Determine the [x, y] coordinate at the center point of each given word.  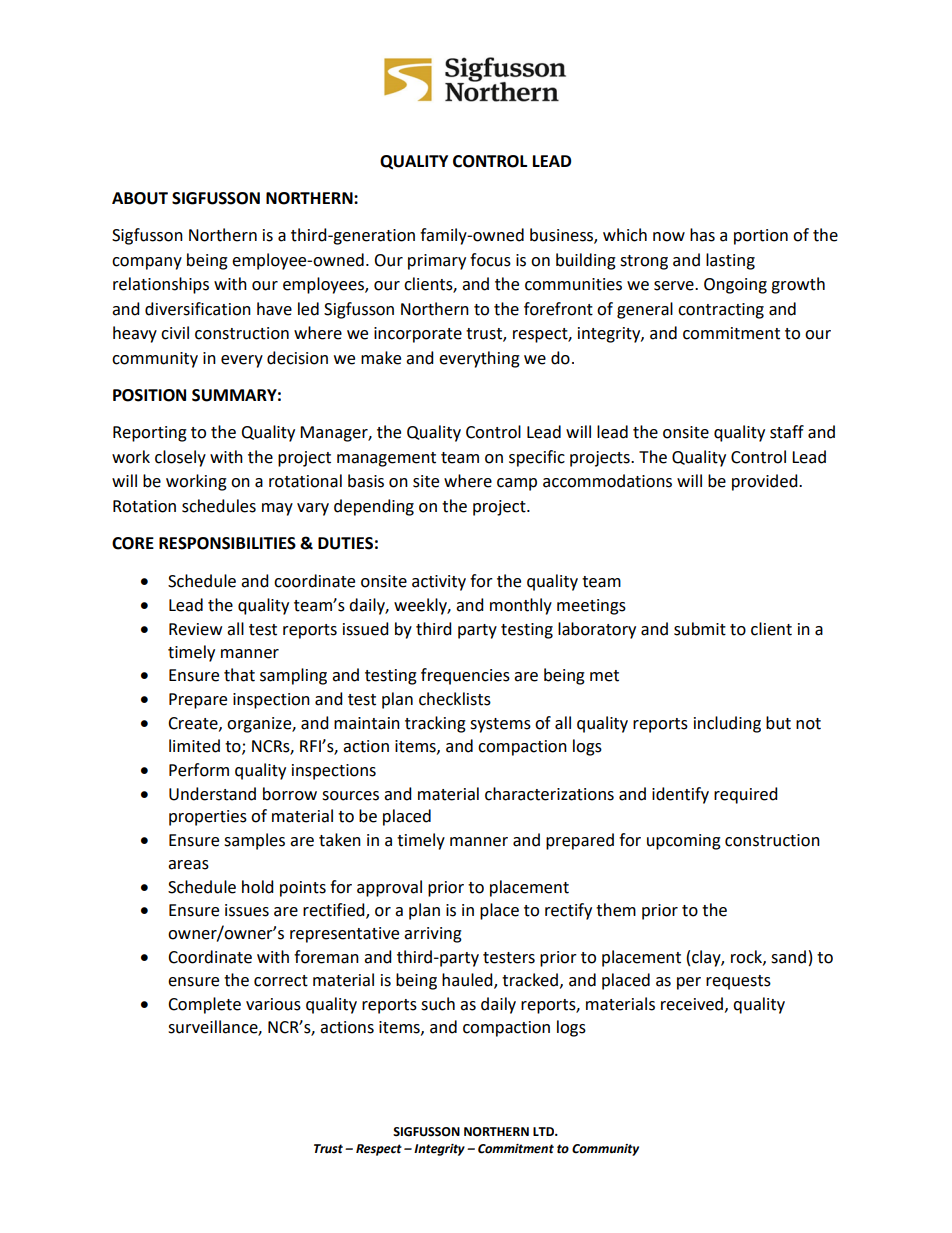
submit [700, 629]
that [239, 675]
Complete [204, 1005]
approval [389, 888]
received [693, 1004]
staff [787, 432]
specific [537, 458]
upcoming [684, 842]
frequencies [465, 676]
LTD [545, 1131]
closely [180, 458]
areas [188, 865]
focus [490, 260]
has [702, 235]
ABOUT [140, 198]
